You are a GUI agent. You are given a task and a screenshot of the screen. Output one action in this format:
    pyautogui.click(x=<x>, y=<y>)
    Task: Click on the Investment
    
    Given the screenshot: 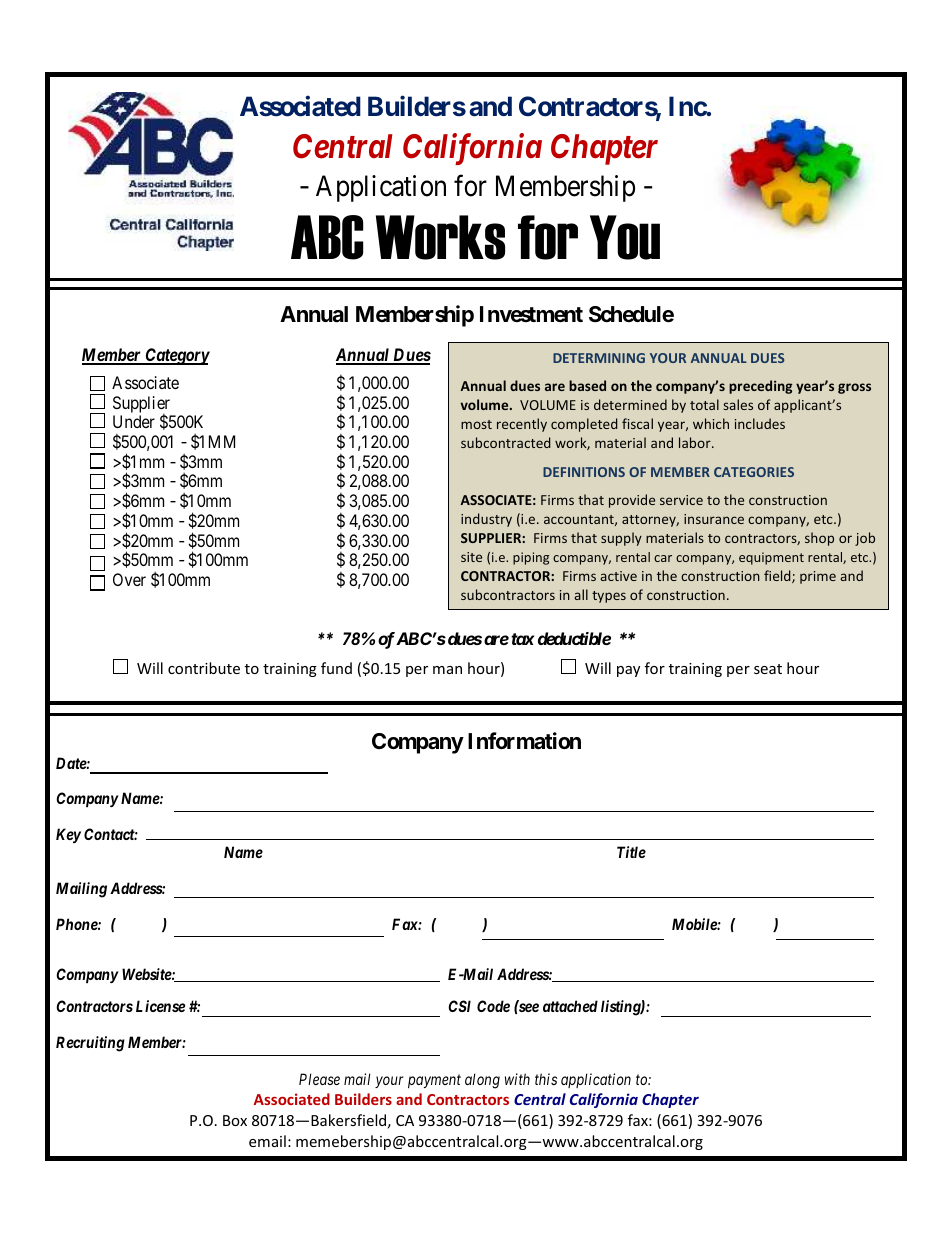 What is the action you would take?
    pyautogui.click(x=531, y=314)
